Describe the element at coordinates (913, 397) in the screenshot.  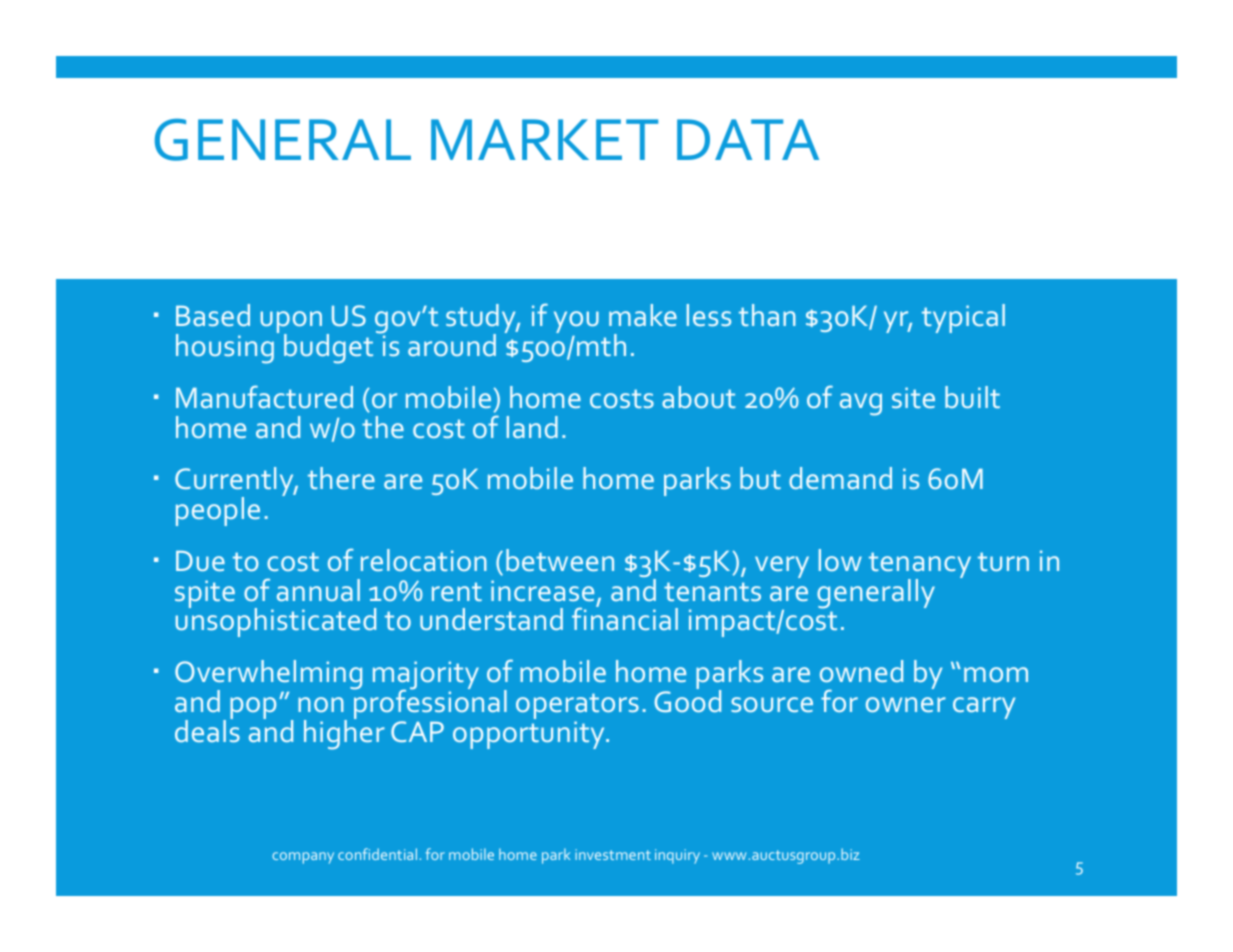
I see `site` at that location.
